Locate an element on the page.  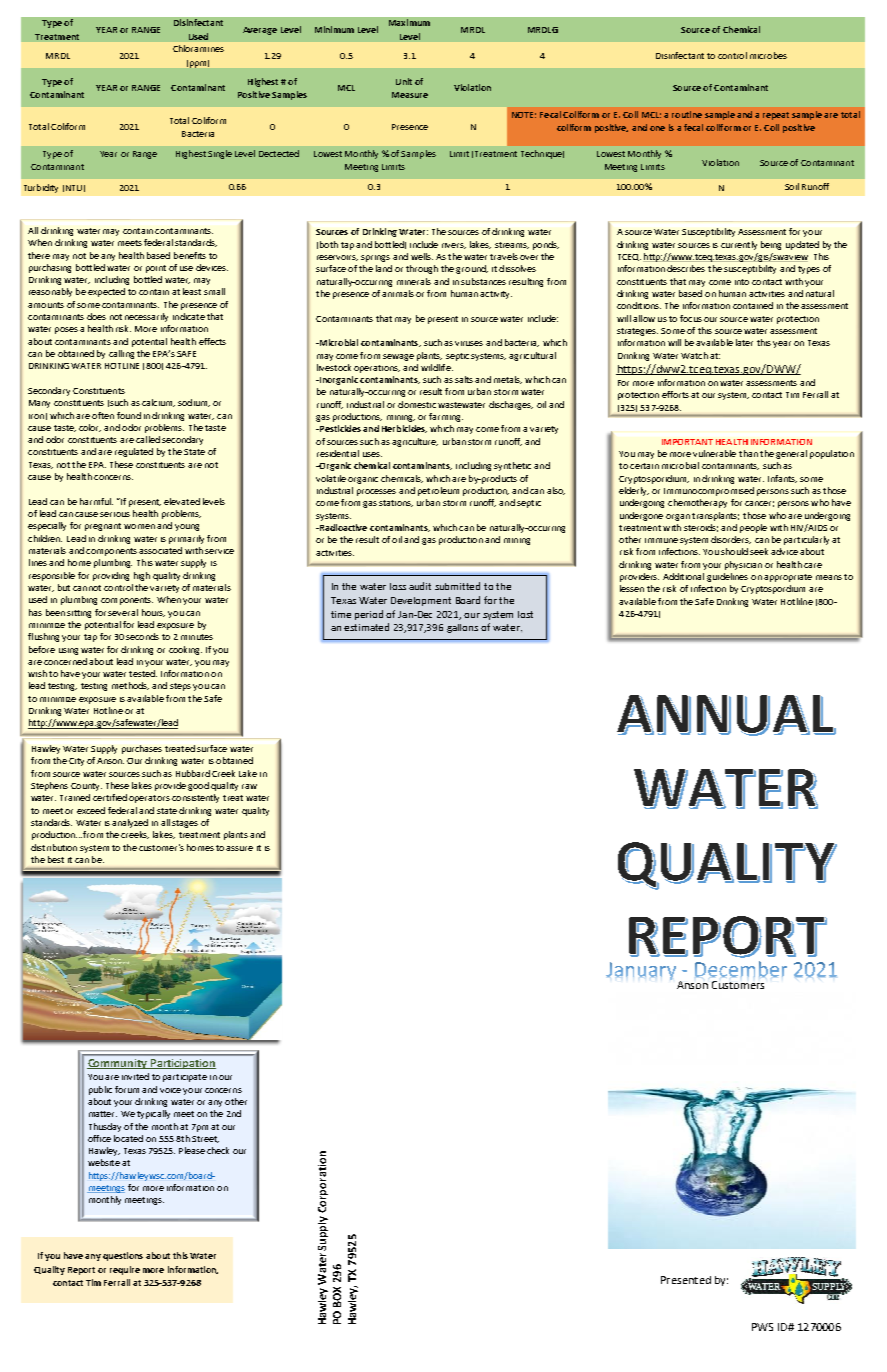
Chloramines is located at coordinates (198, 48).
